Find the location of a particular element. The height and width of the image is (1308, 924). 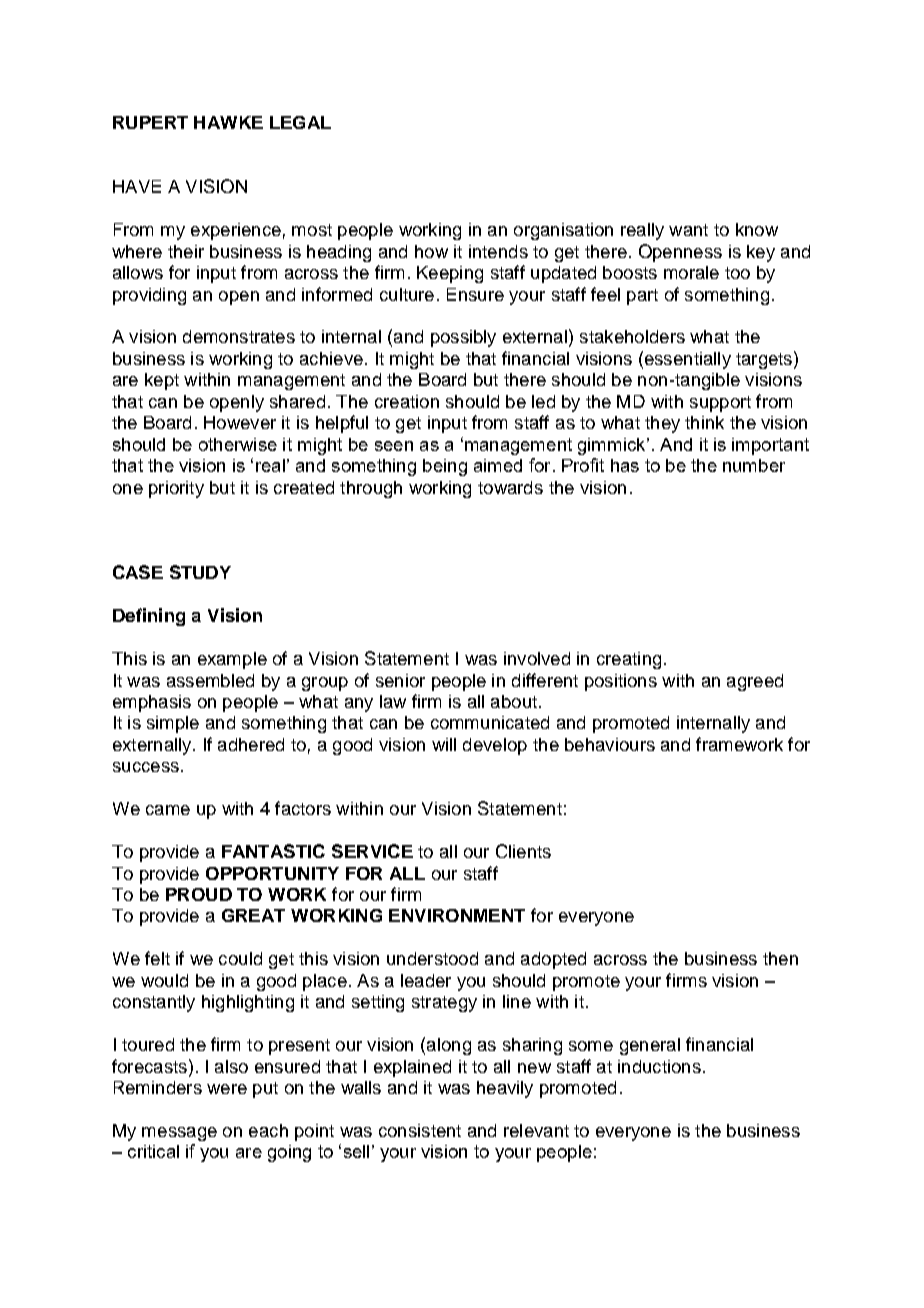

want is located at coordinates (688, 230).
